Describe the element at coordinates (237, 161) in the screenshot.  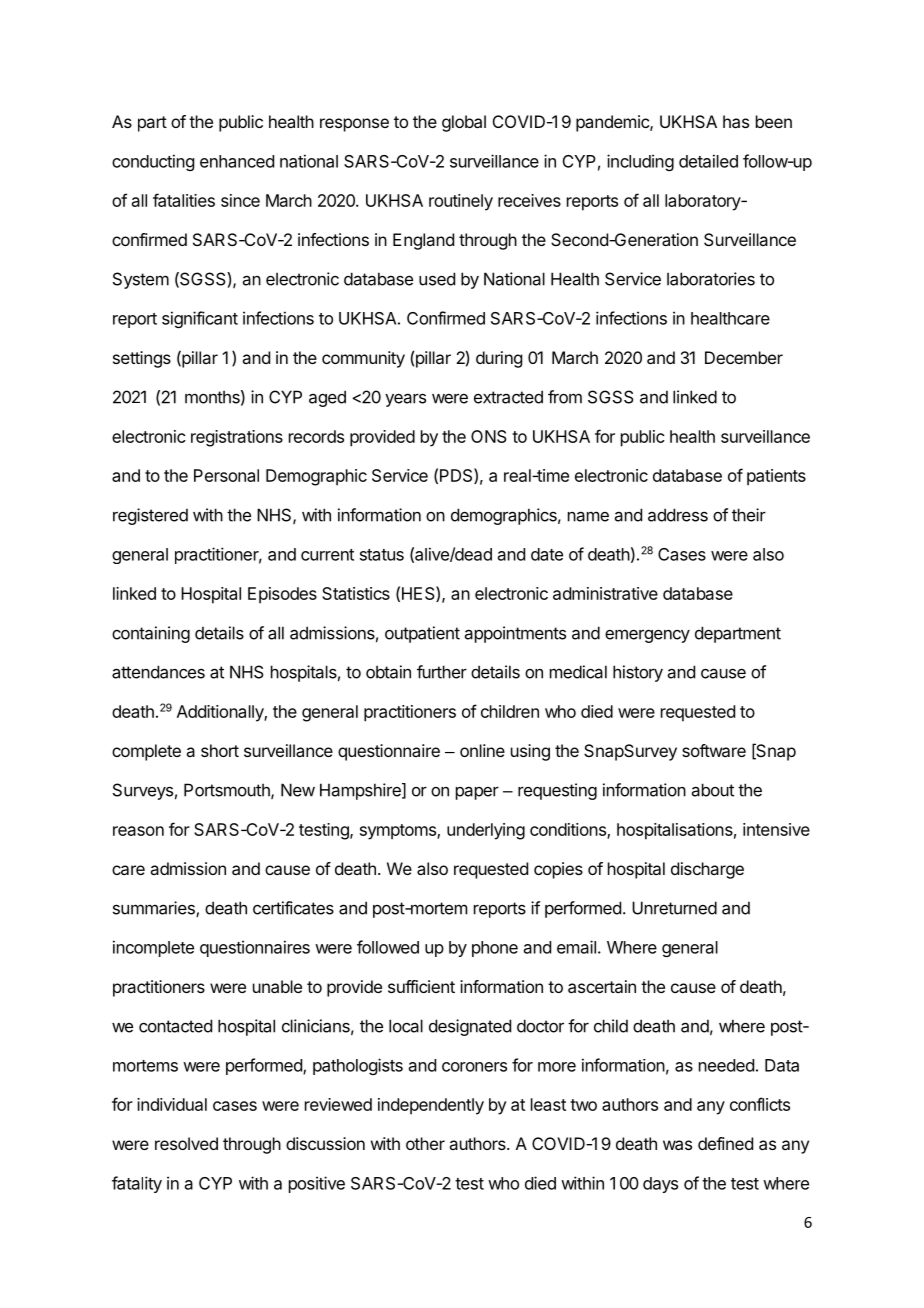
I see `enhanced` at that location.
